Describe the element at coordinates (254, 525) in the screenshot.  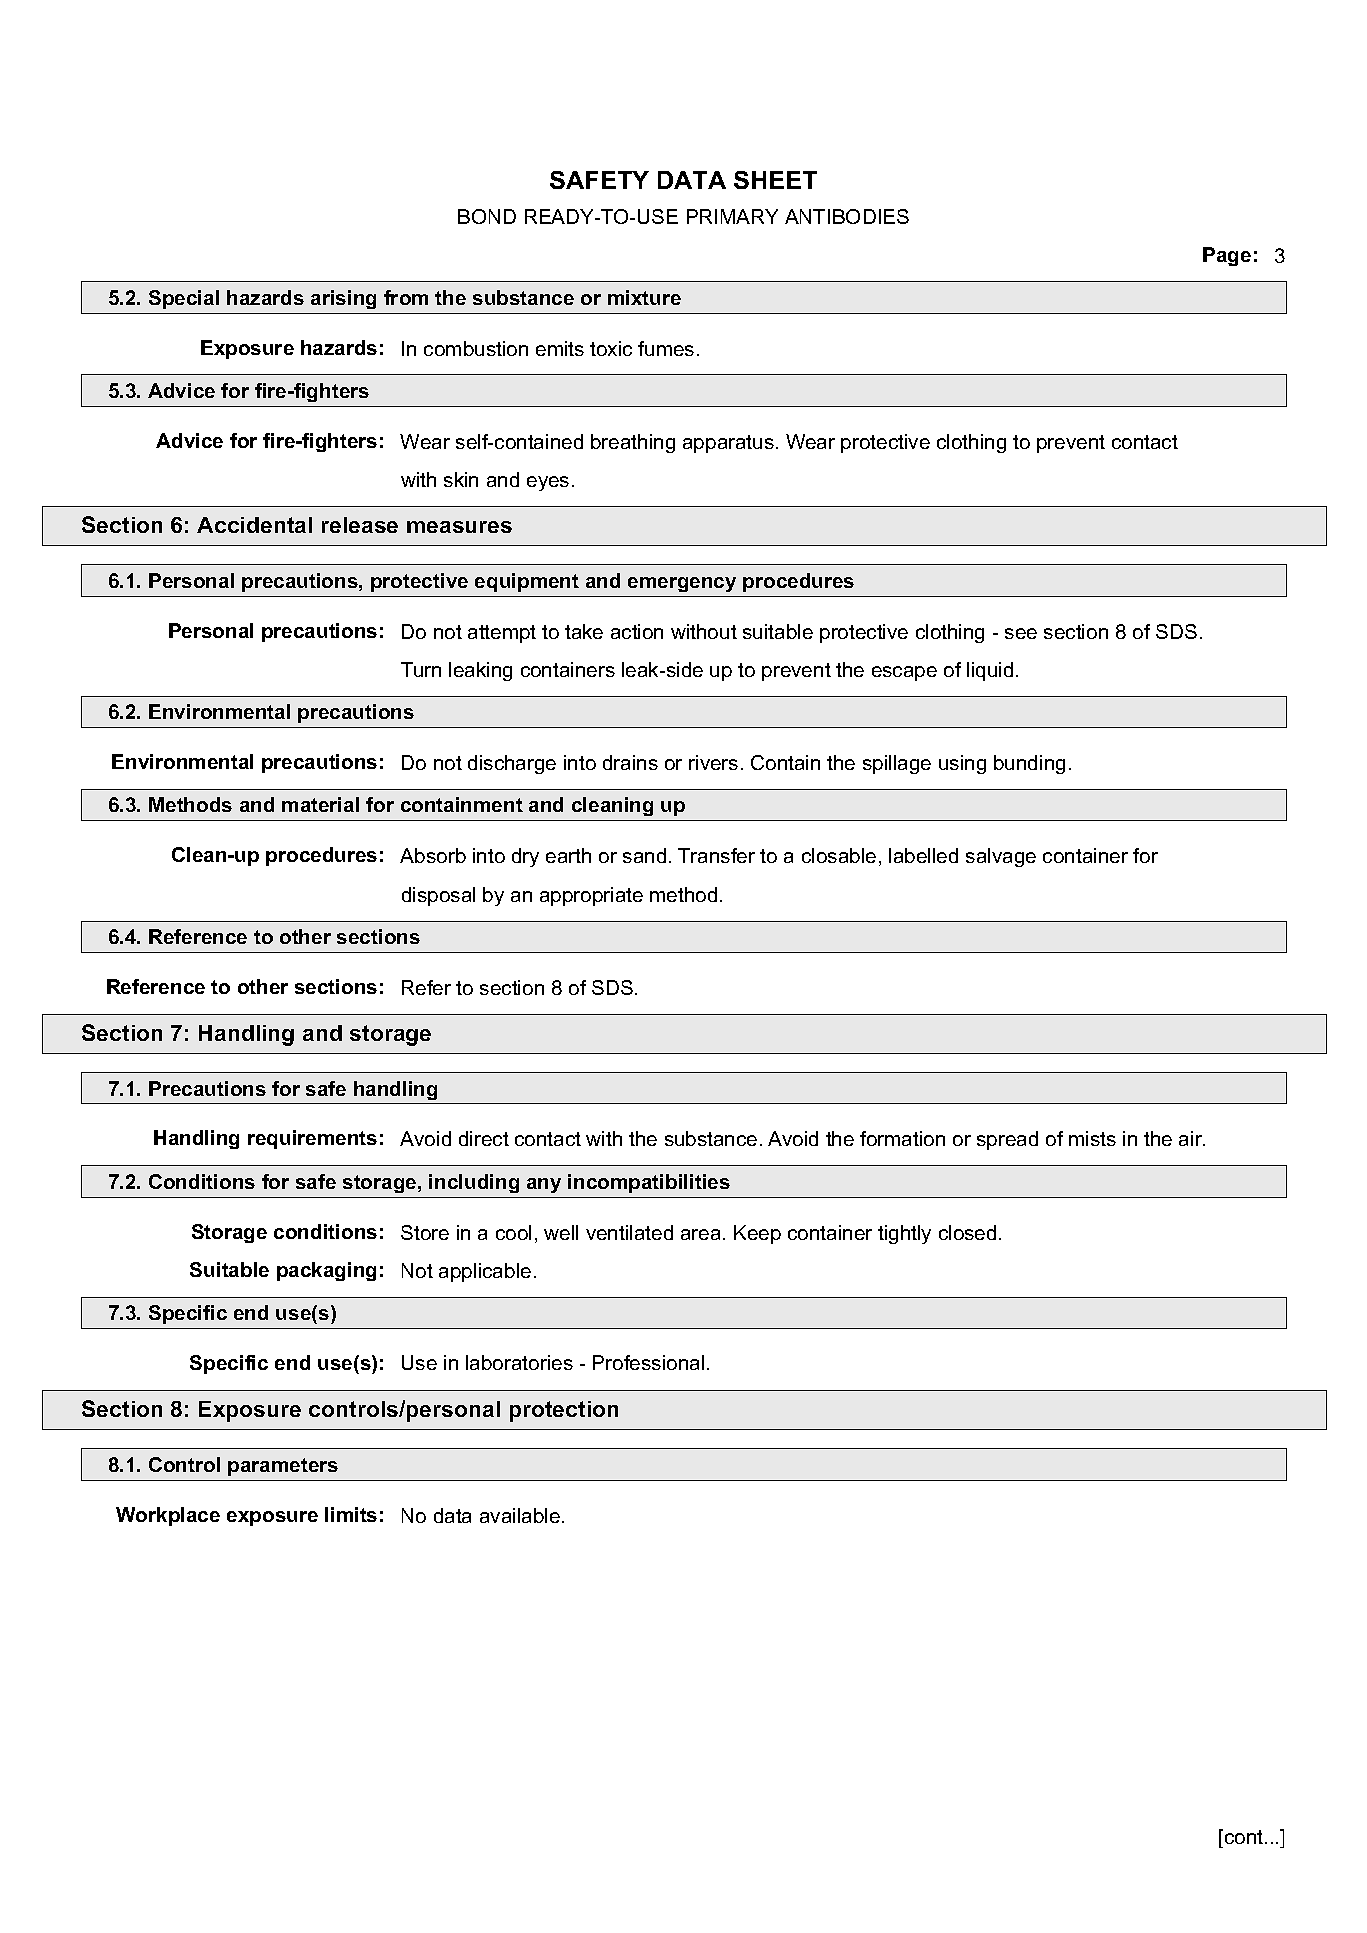
I see `Accidental` at that location.
